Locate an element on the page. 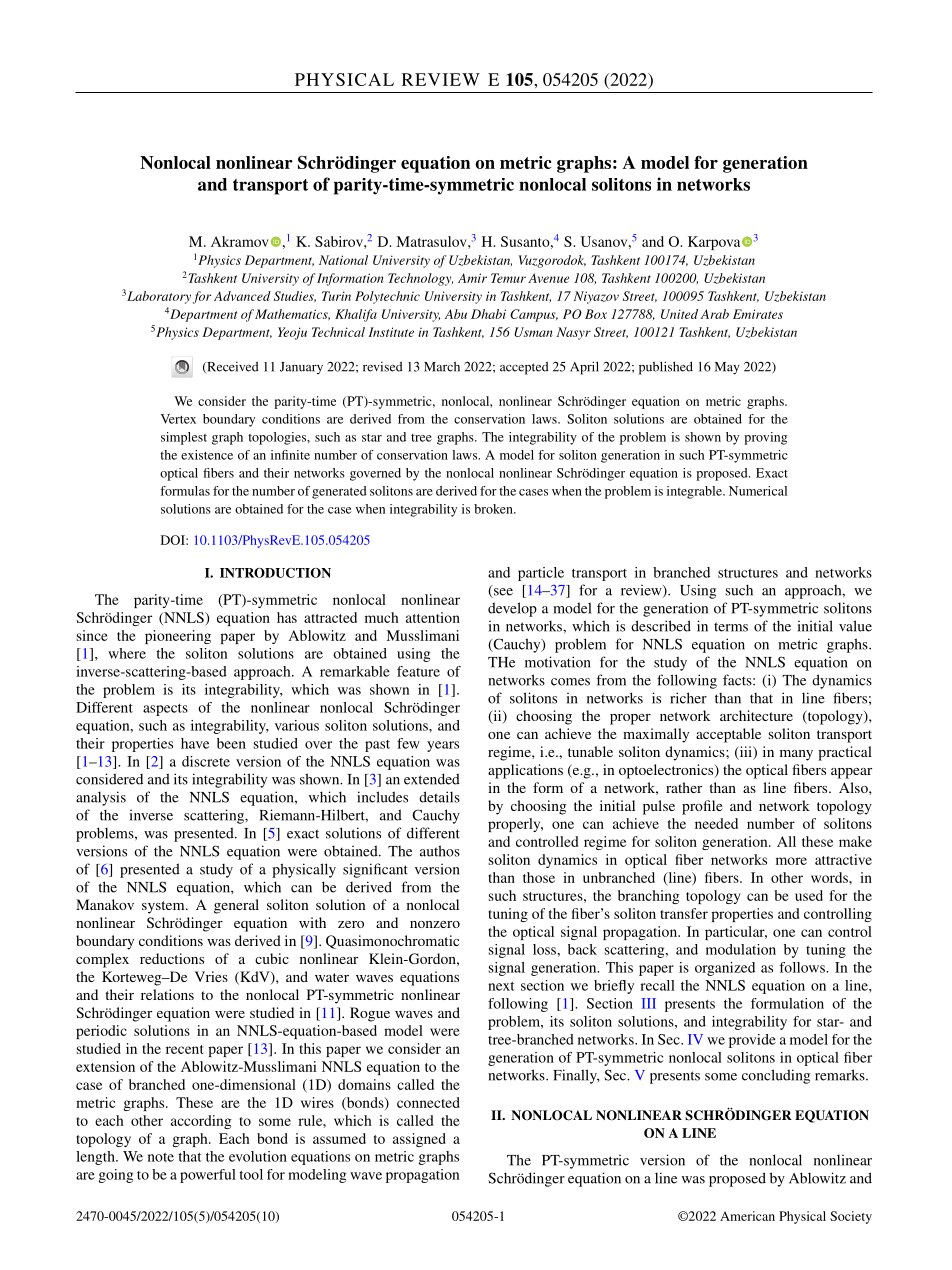 The image size is (952, 1270). powerful is located at coordinates (208, 1176).
